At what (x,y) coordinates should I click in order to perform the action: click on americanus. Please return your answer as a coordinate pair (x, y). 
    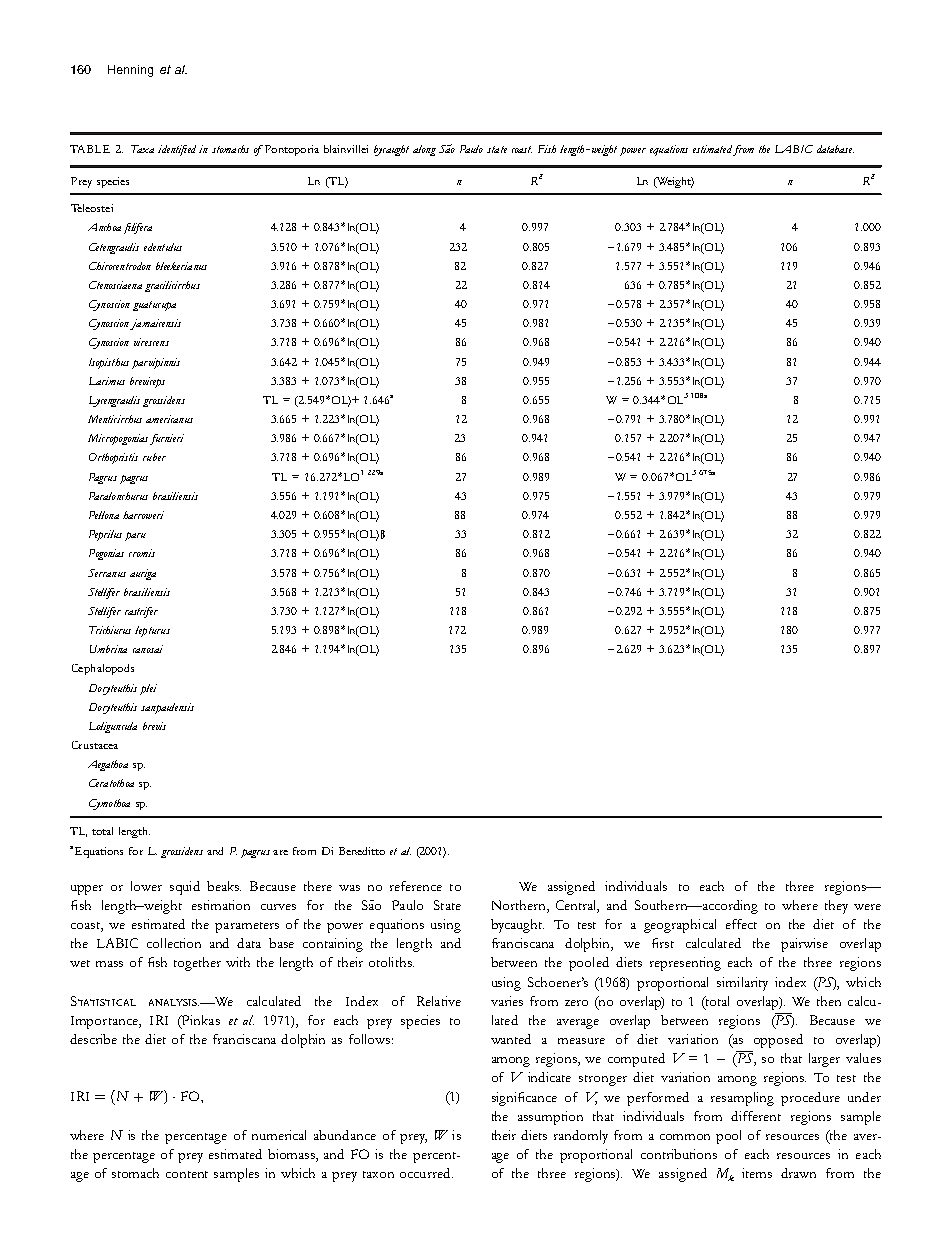
    Looking at the image, I should click on (169, 419).
